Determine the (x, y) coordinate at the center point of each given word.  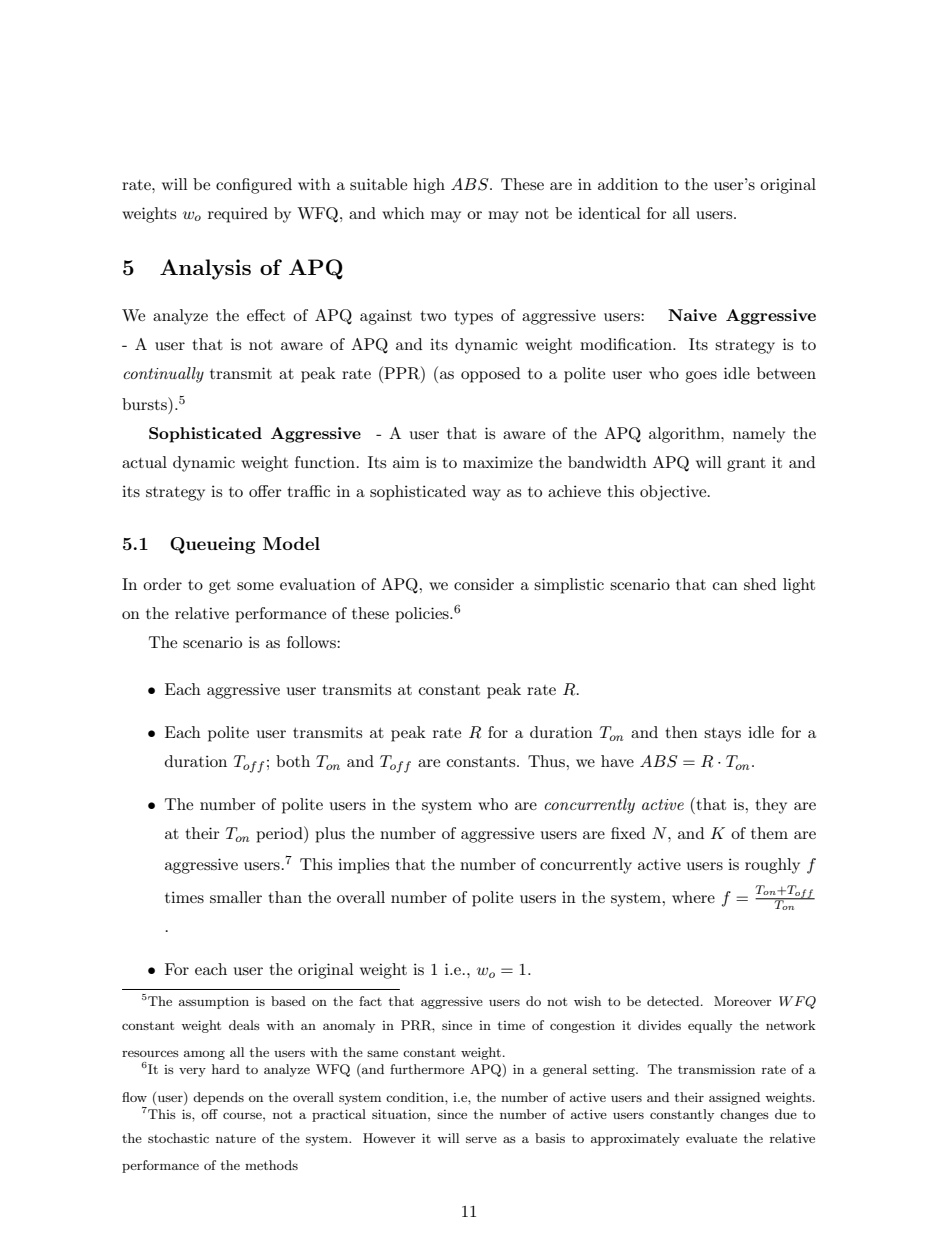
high (429, 186)
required (238, 215)
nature (236, 1138)
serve (481, 1139)
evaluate (711, 1138)
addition (628, 184)
